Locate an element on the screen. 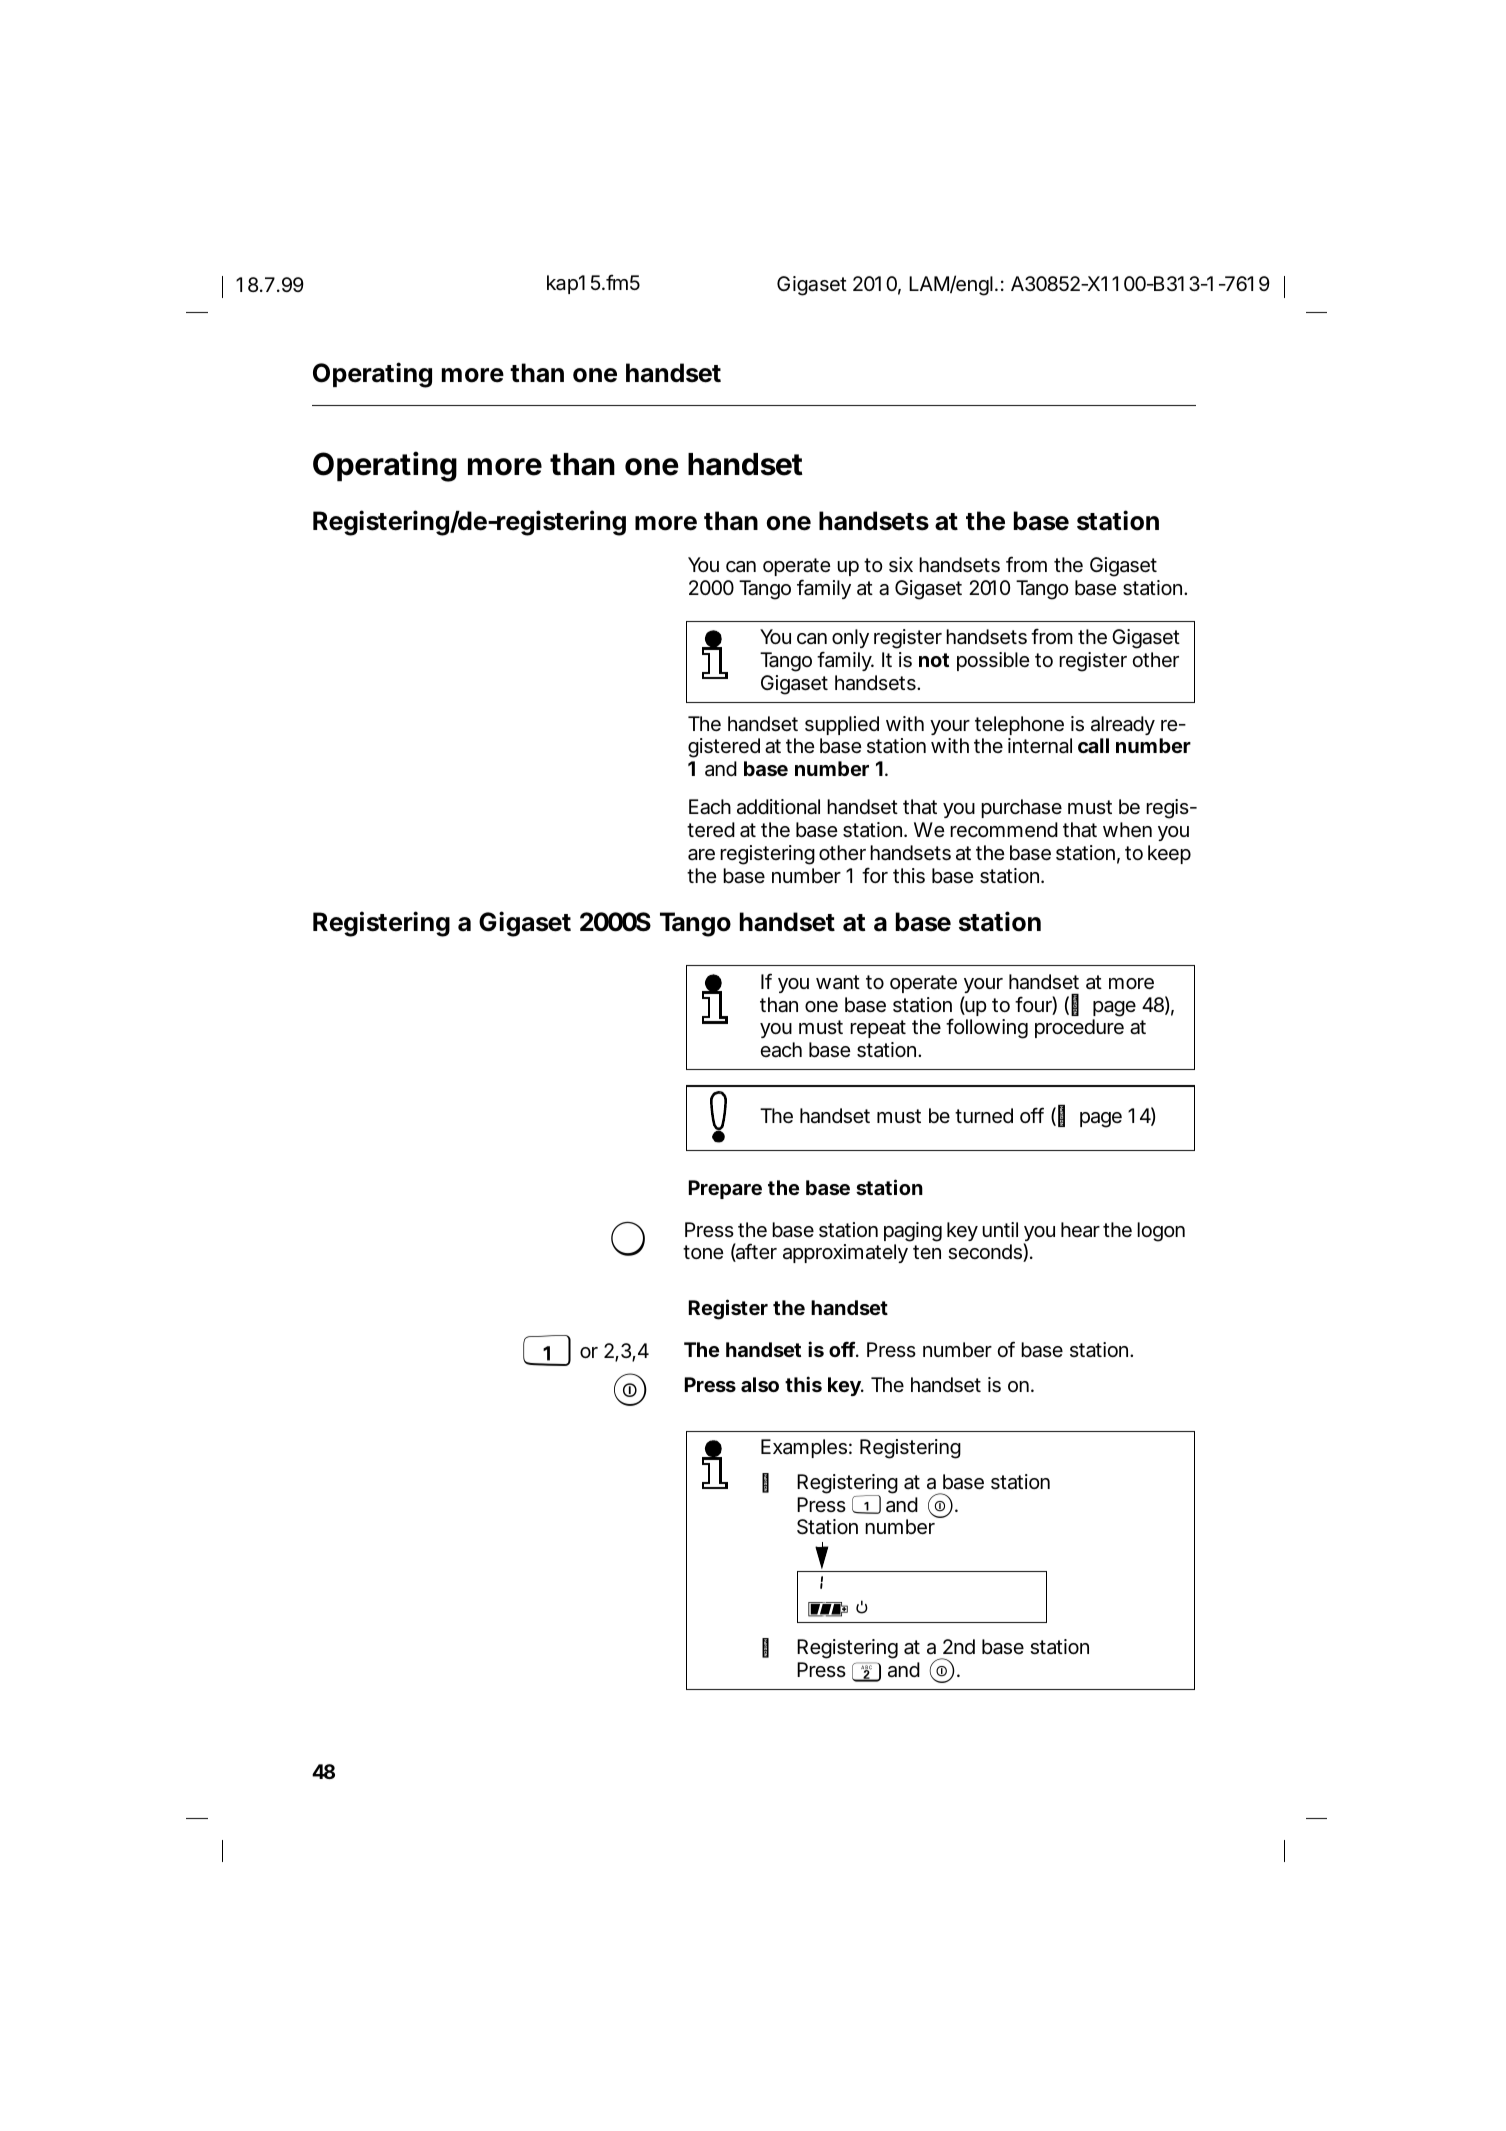 The width and height of the screenshot is (1506, 2131). also is located at coordinates (760, 1384).
